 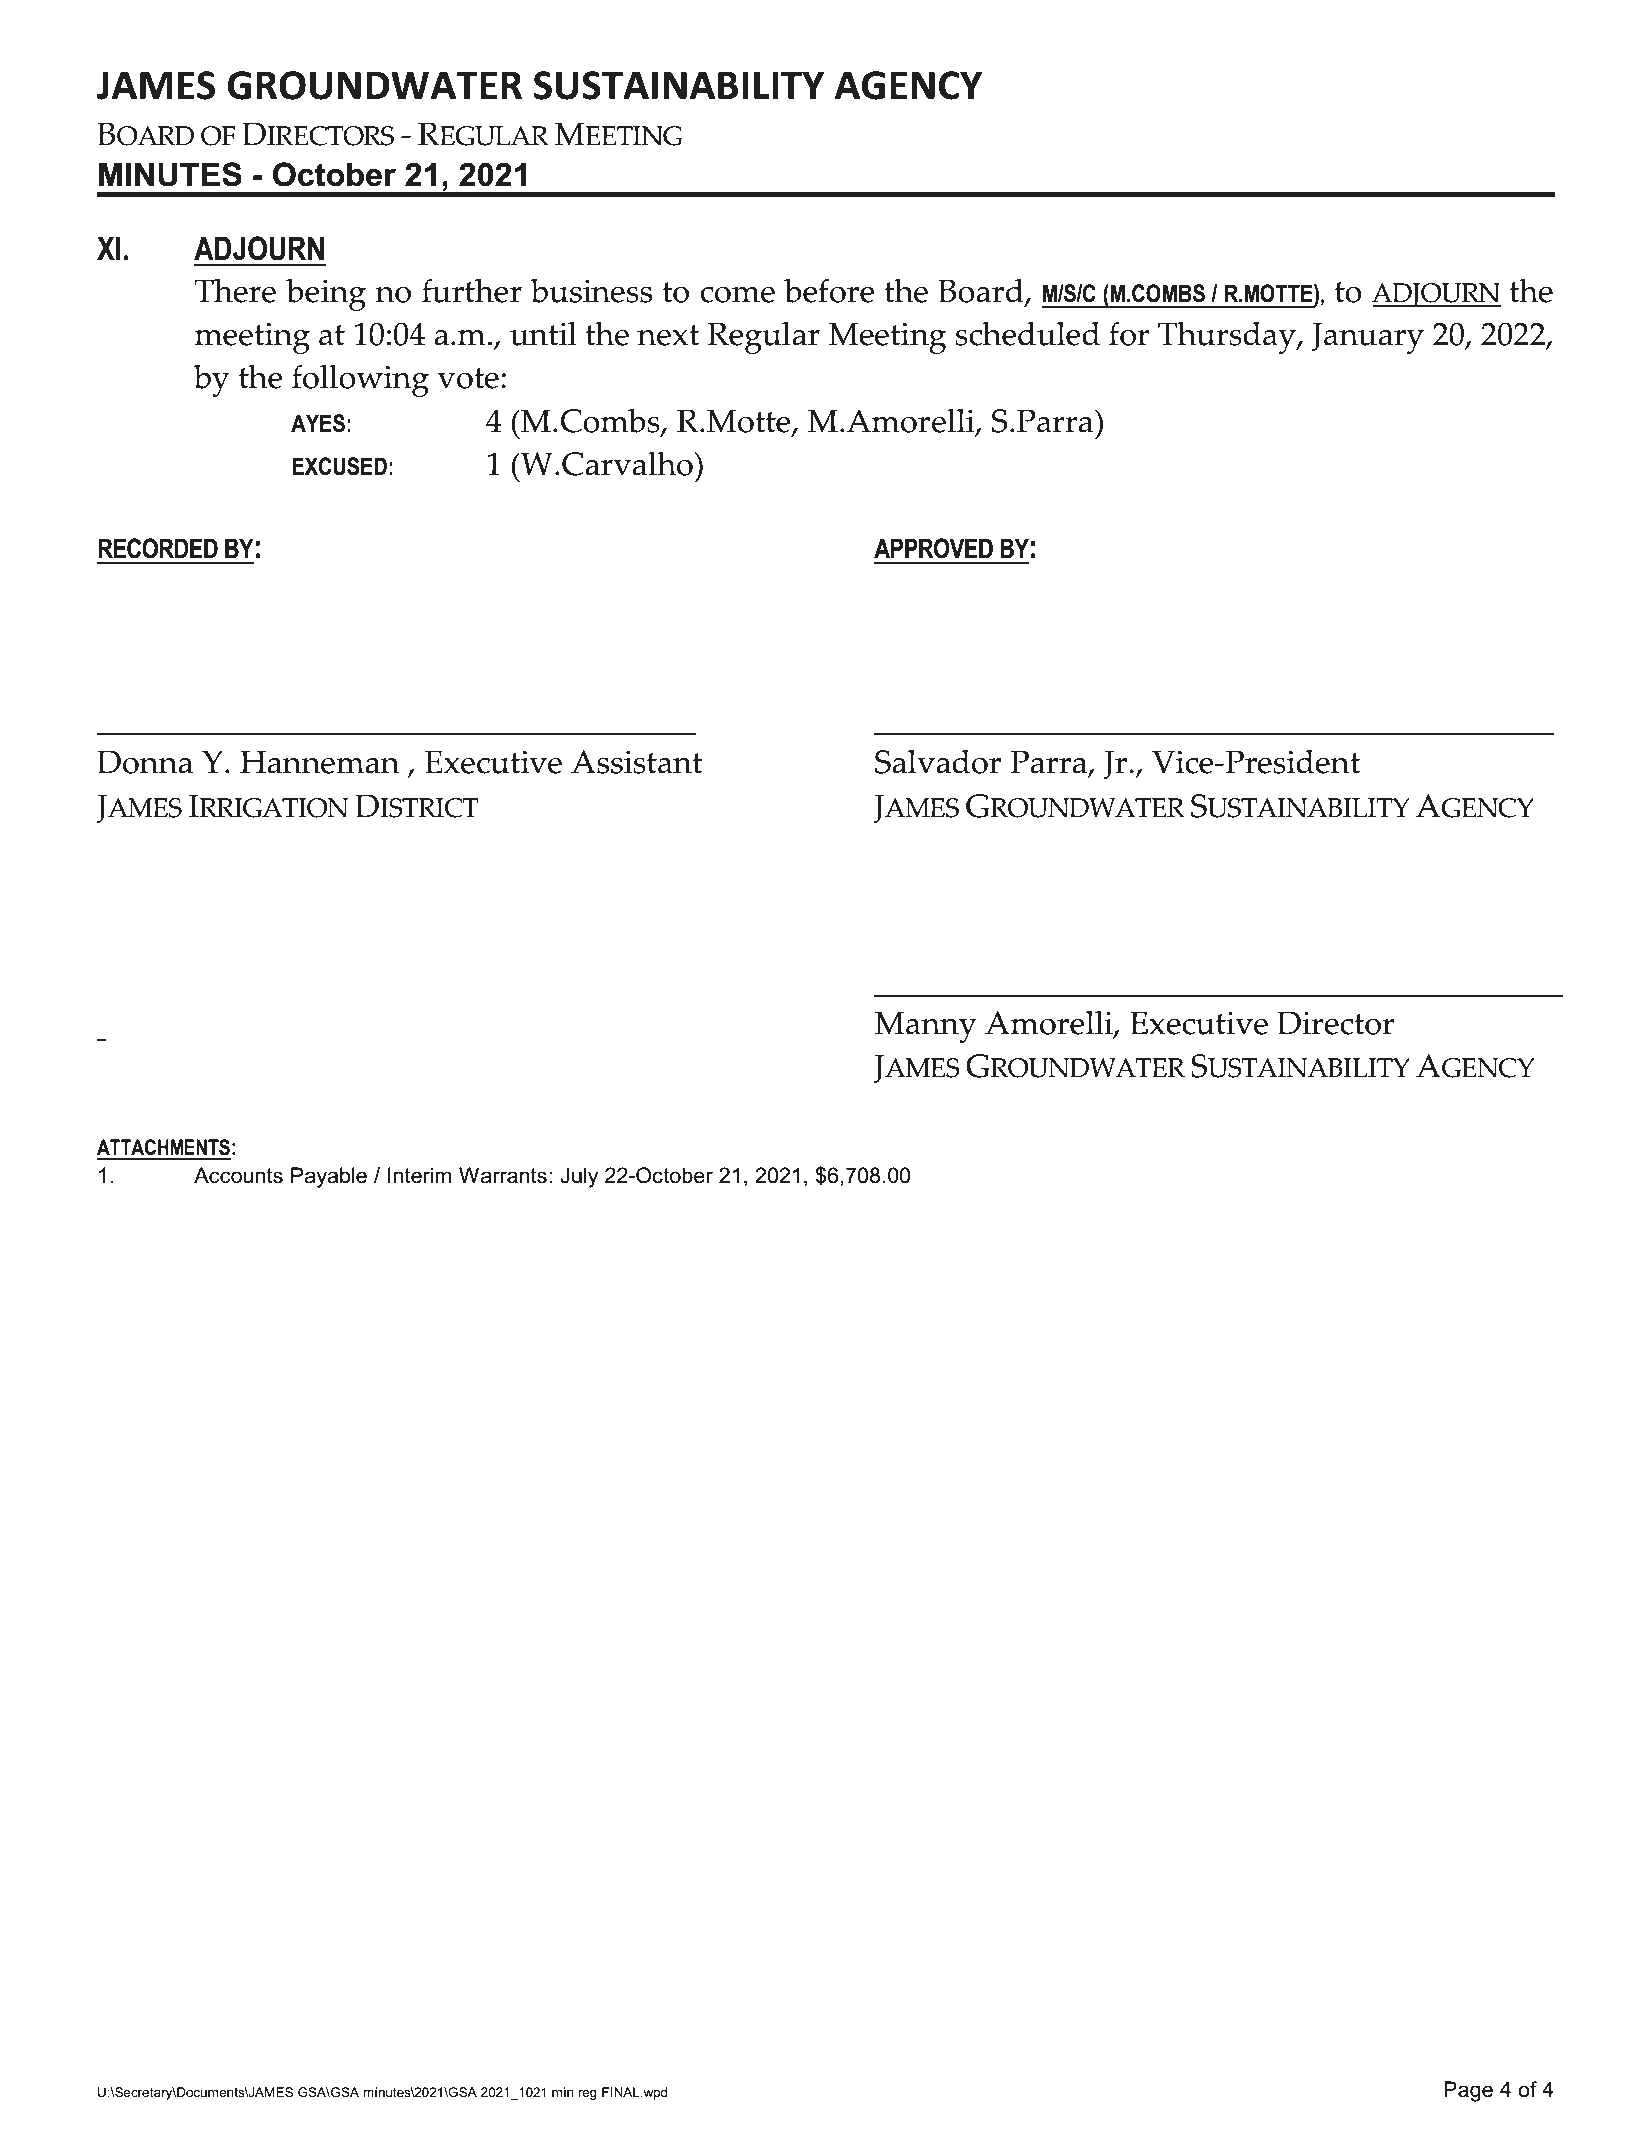 I want to click on January, so click(x=1368, y=338).
